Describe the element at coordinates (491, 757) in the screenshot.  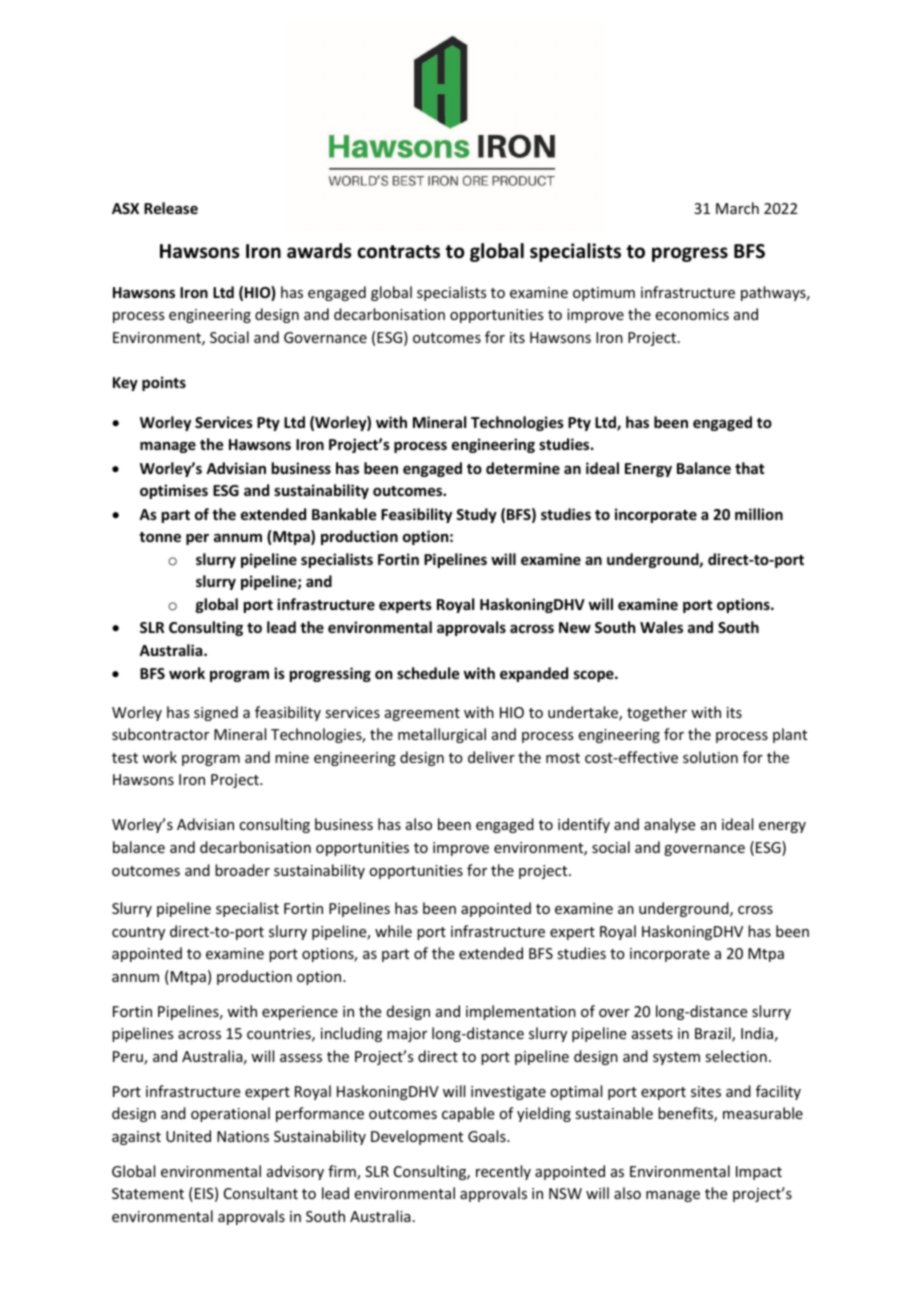
I see `deliver` at that location.
